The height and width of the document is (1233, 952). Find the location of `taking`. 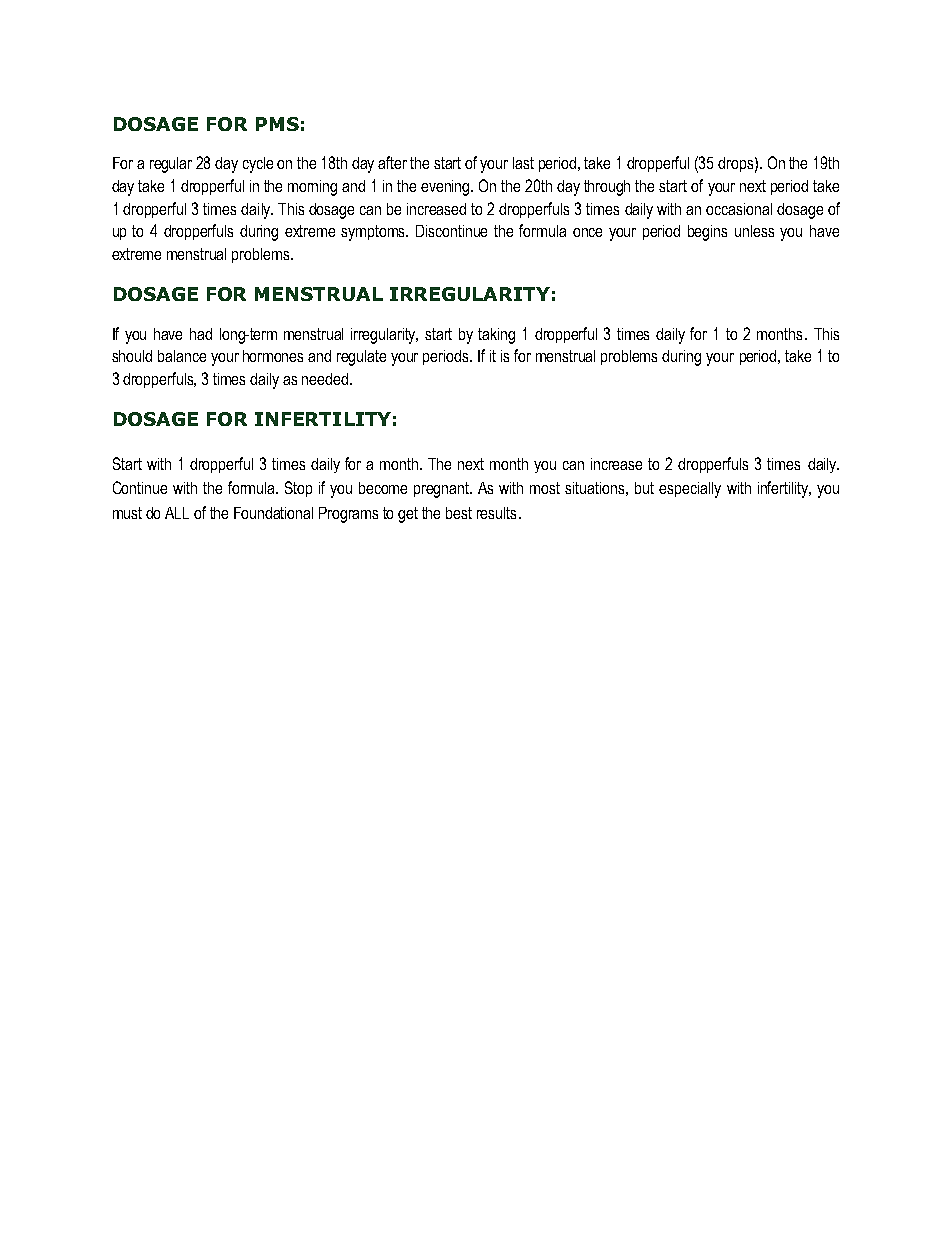

taking is located at coordinates (496, 336).
